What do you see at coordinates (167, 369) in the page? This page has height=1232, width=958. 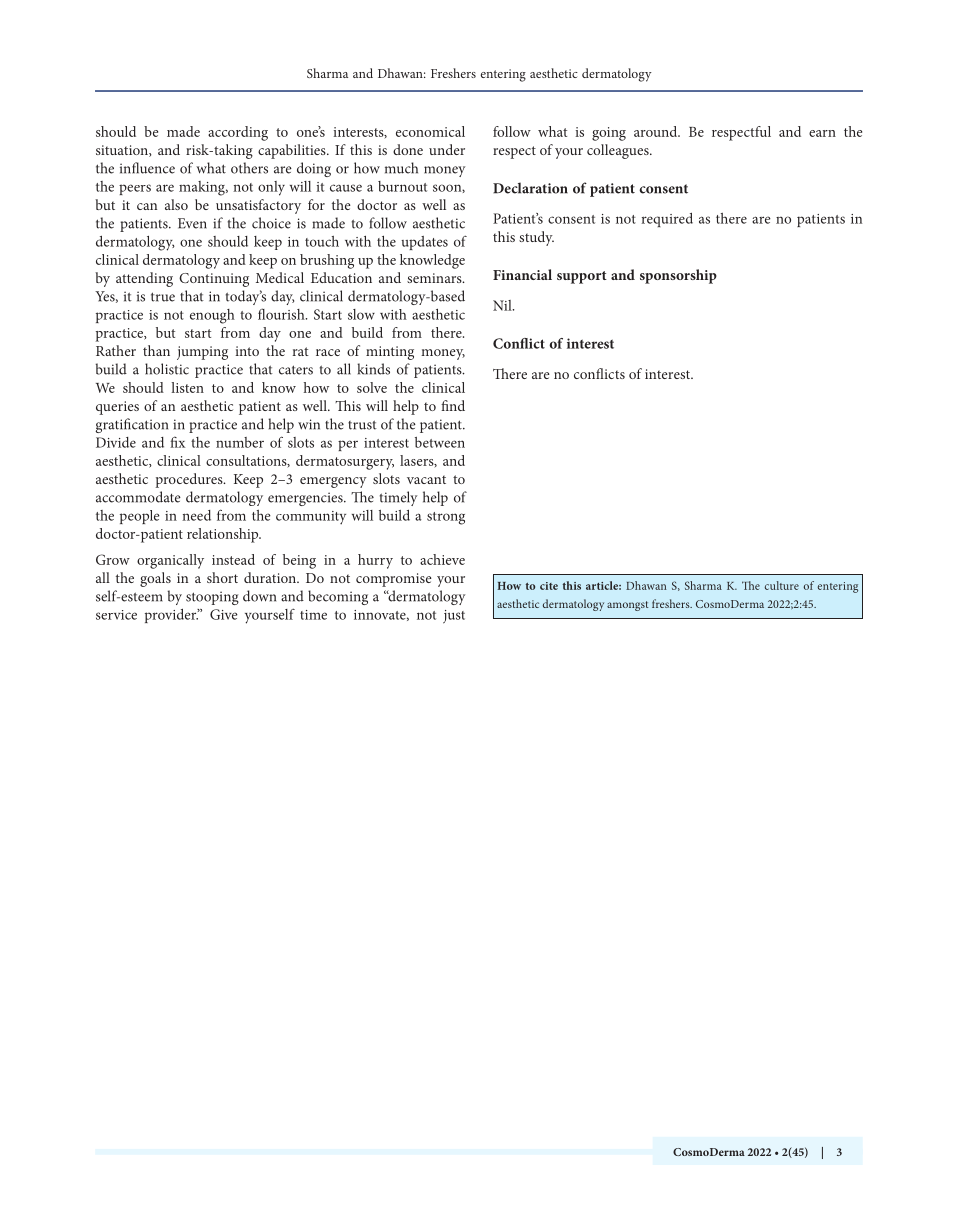 I see `holistic` at bounding box center [167, 369].
